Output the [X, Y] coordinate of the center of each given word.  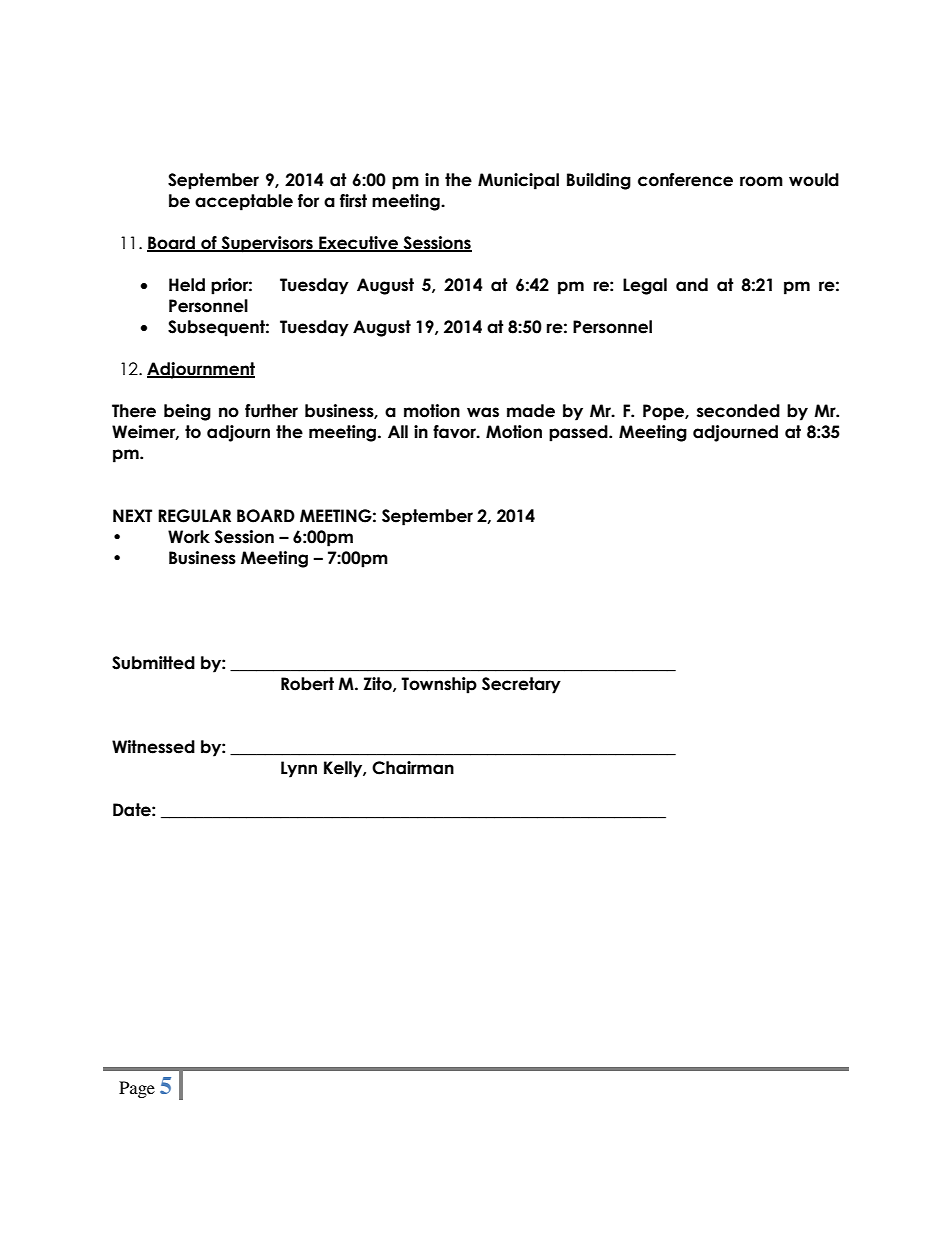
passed [579, 433]
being [187, 412]
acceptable [244, 202]
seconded [738, 411]
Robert [307, 684]
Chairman [413, 768]
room [761, 181]
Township [439, 685]
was [483, 412]
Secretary [521, 685]
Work [189, 537]
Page [137, 1089]
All [398, 431]
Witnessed [153, 747]
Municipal [518, 181]
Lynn [299, 769]
